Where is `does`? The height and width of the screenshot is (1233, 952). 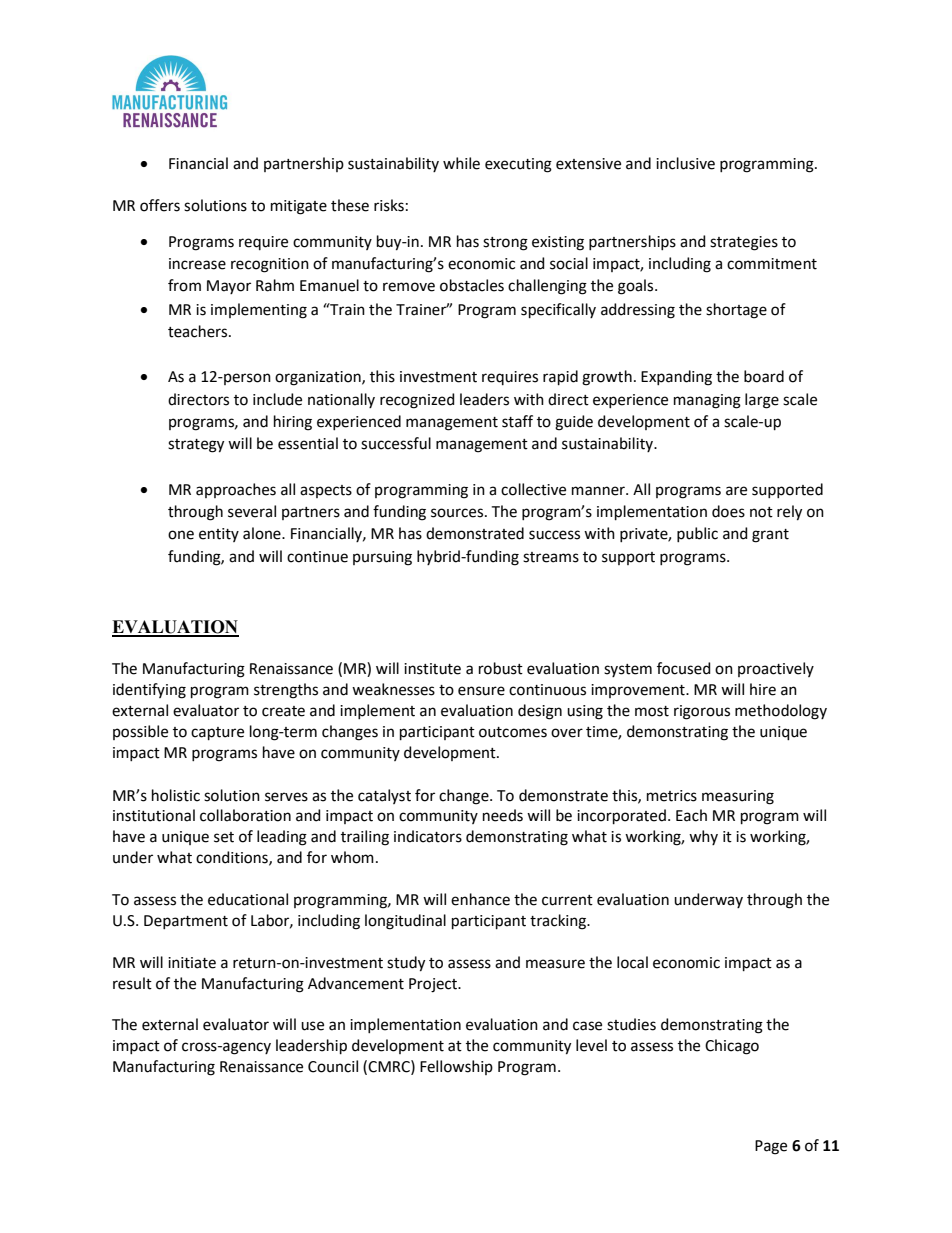
does is located at coordinates (728, 511).
